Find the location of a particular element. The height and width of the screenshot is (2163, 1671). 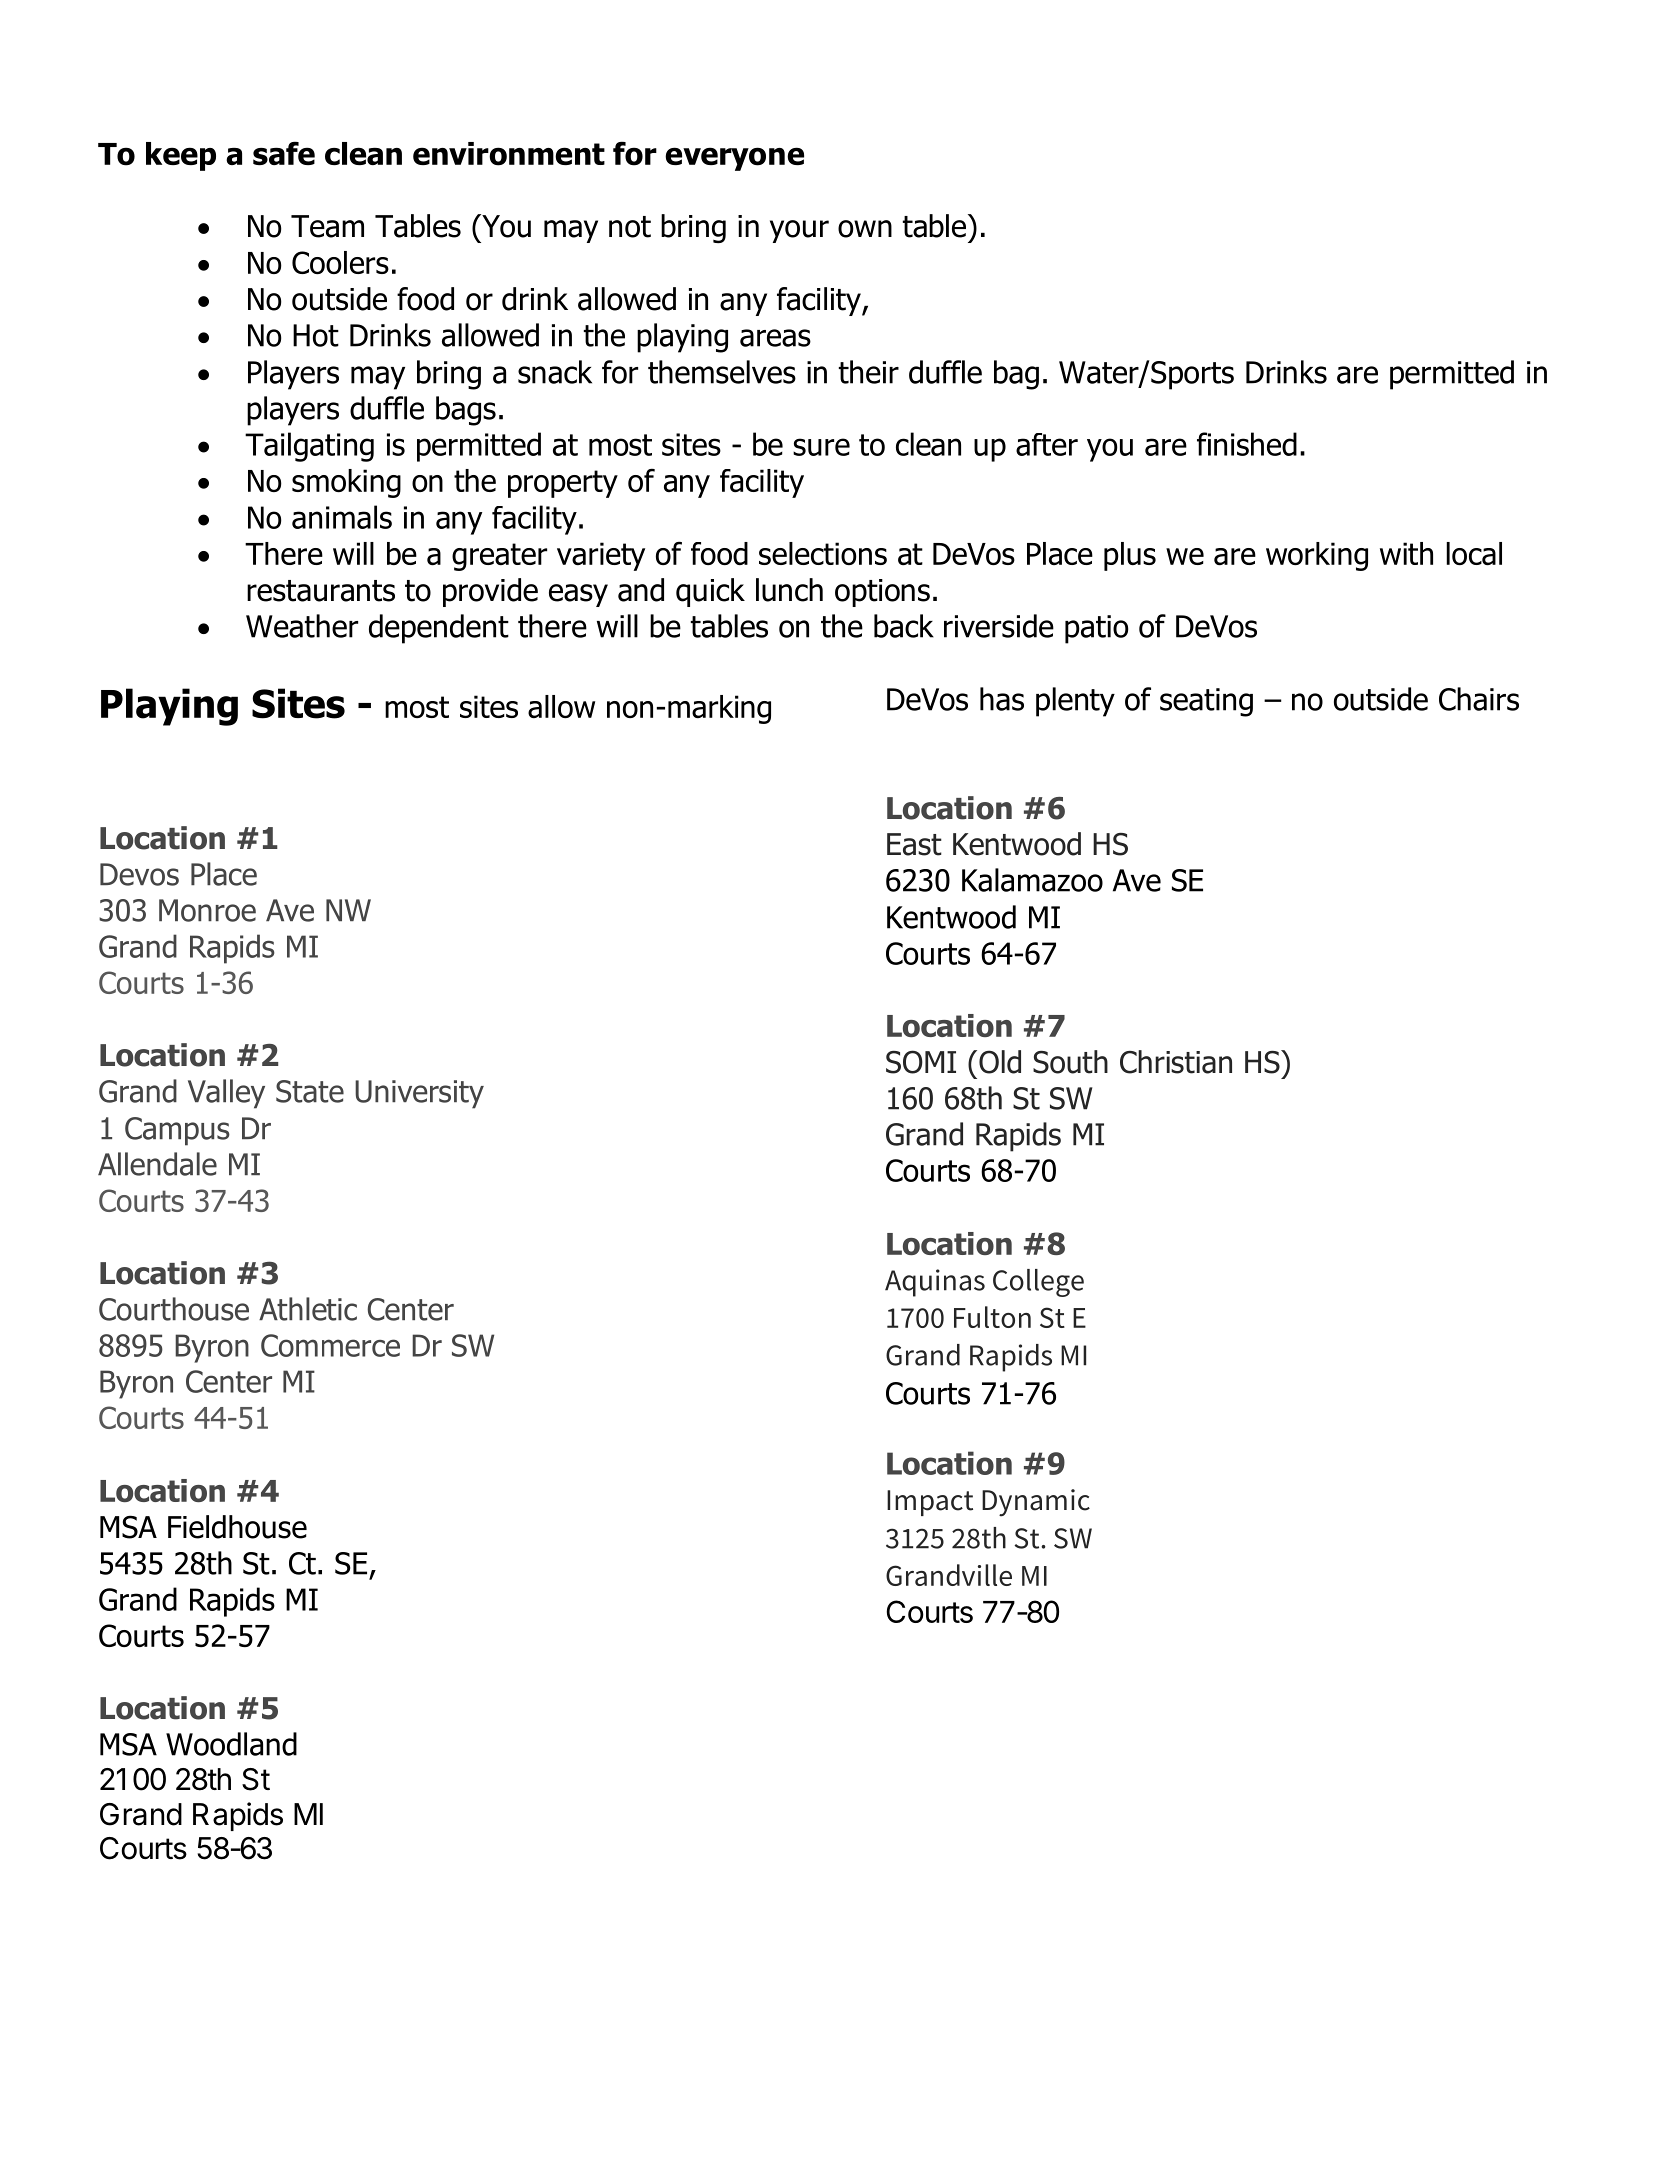

Aquinas is located at coordinates (935, 1283).
